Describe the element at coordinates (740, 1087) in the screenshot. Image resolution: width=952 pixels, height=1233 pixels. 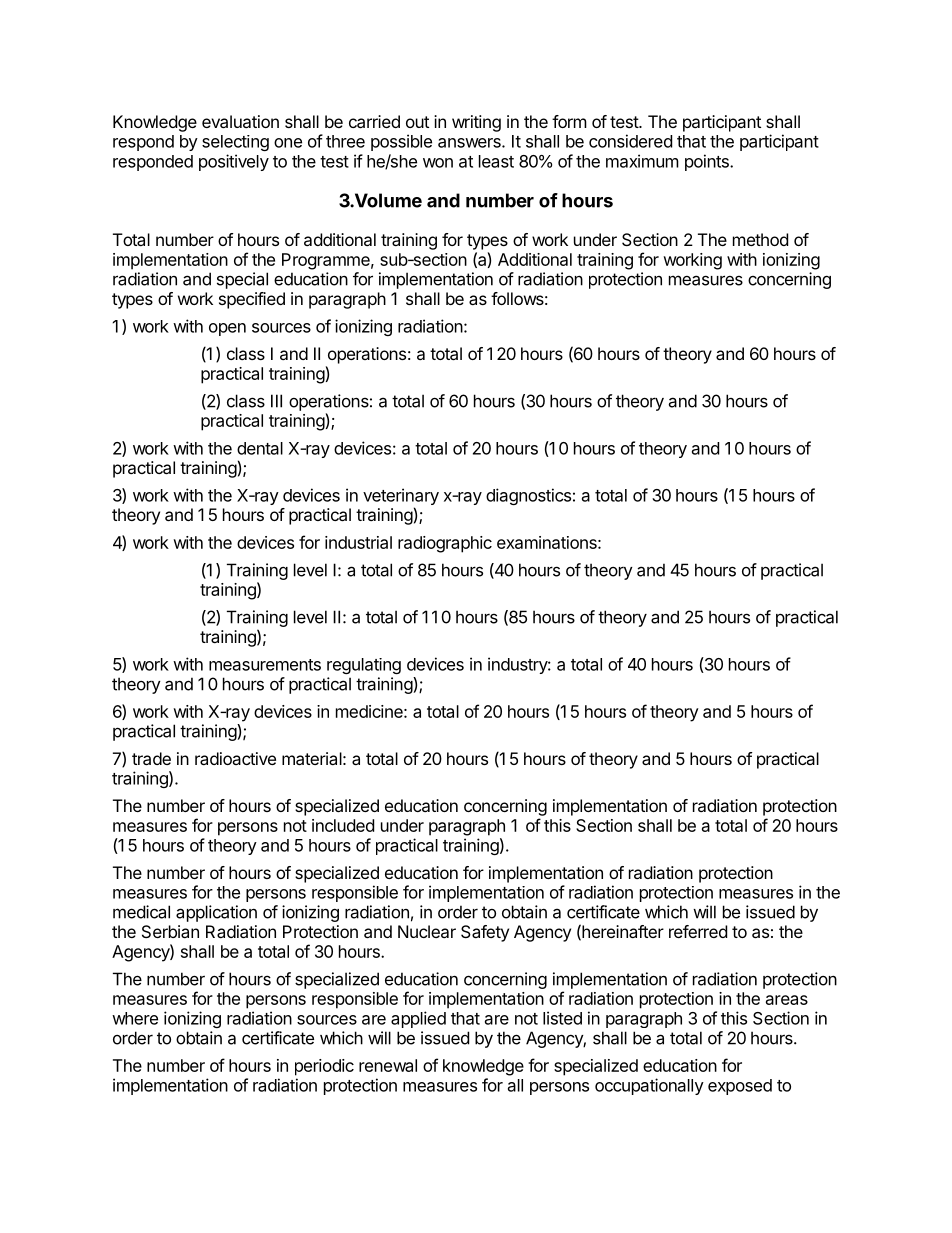
I see `exposed` at that location.
